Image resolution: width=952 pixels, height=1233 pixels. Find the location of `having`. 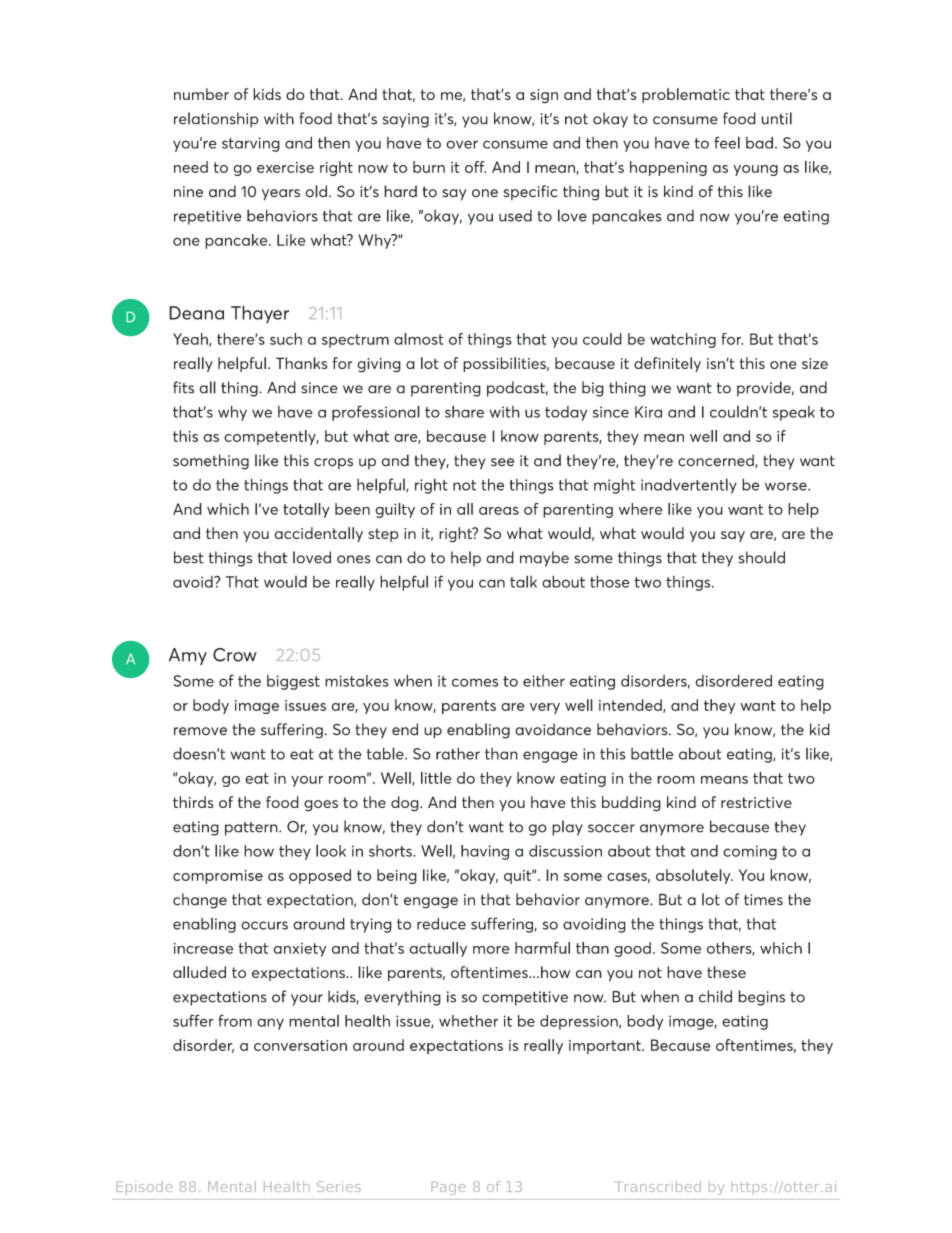

having is located at coordinates (485, 852).
